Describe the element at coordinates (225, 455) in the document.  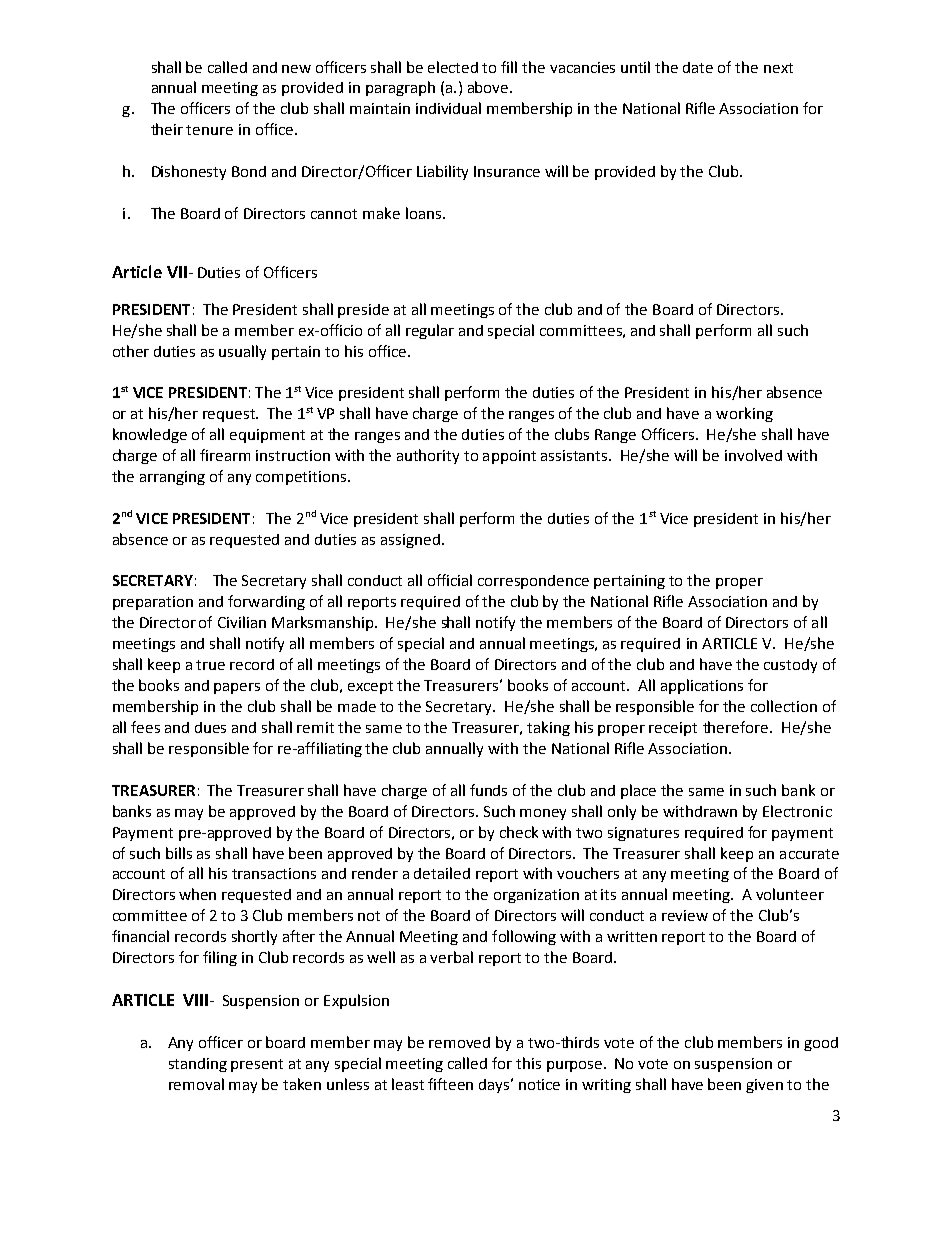
I see `firearm` at that location.
